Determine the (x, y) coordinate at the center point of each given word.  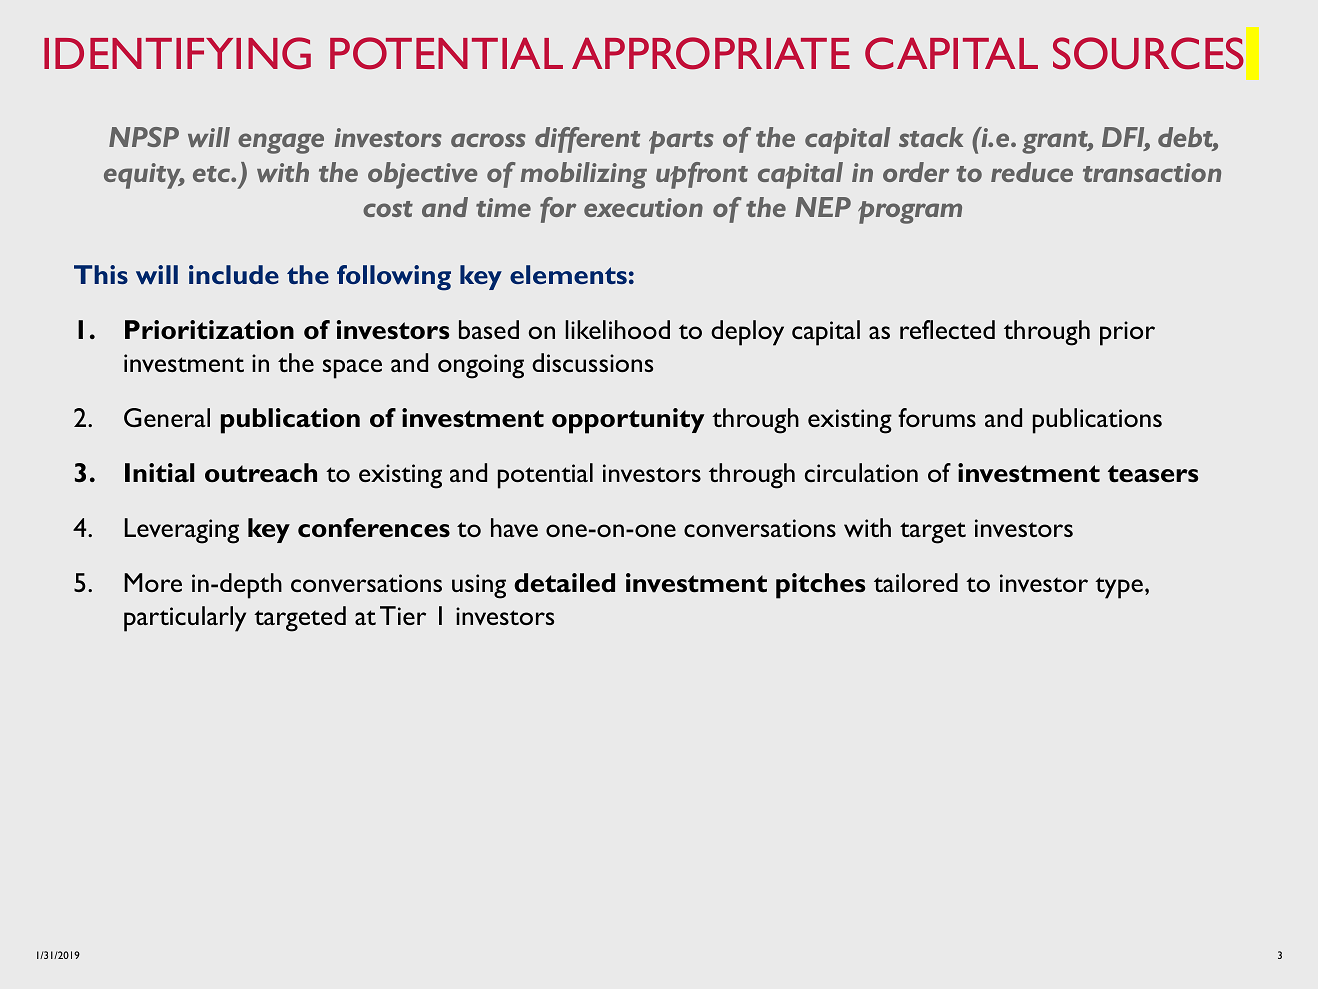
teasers (1153, 474)
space (352, 369)
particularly (185, 619)
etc (212, 174)
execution (643, 207)
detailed (564, 583)
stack (931, 137)
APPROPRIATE (711, 53)
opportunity (628, 421)
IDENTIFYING (177, 53)
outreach (261, 473)
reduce (1032, 172)
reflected (947, 329)
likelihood (617, 329)
